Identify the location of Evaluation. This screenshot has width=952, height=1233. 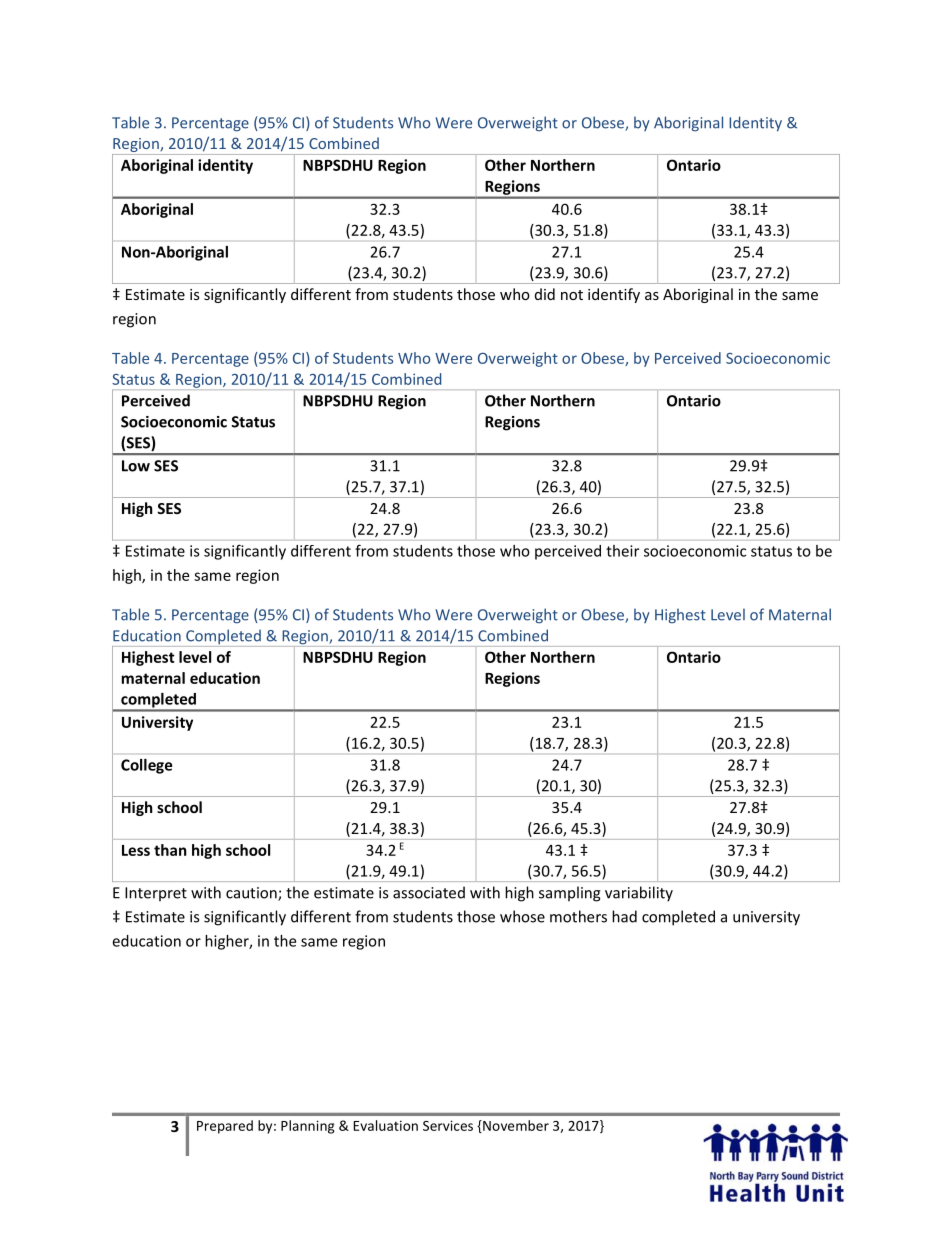
(385, 1125).
